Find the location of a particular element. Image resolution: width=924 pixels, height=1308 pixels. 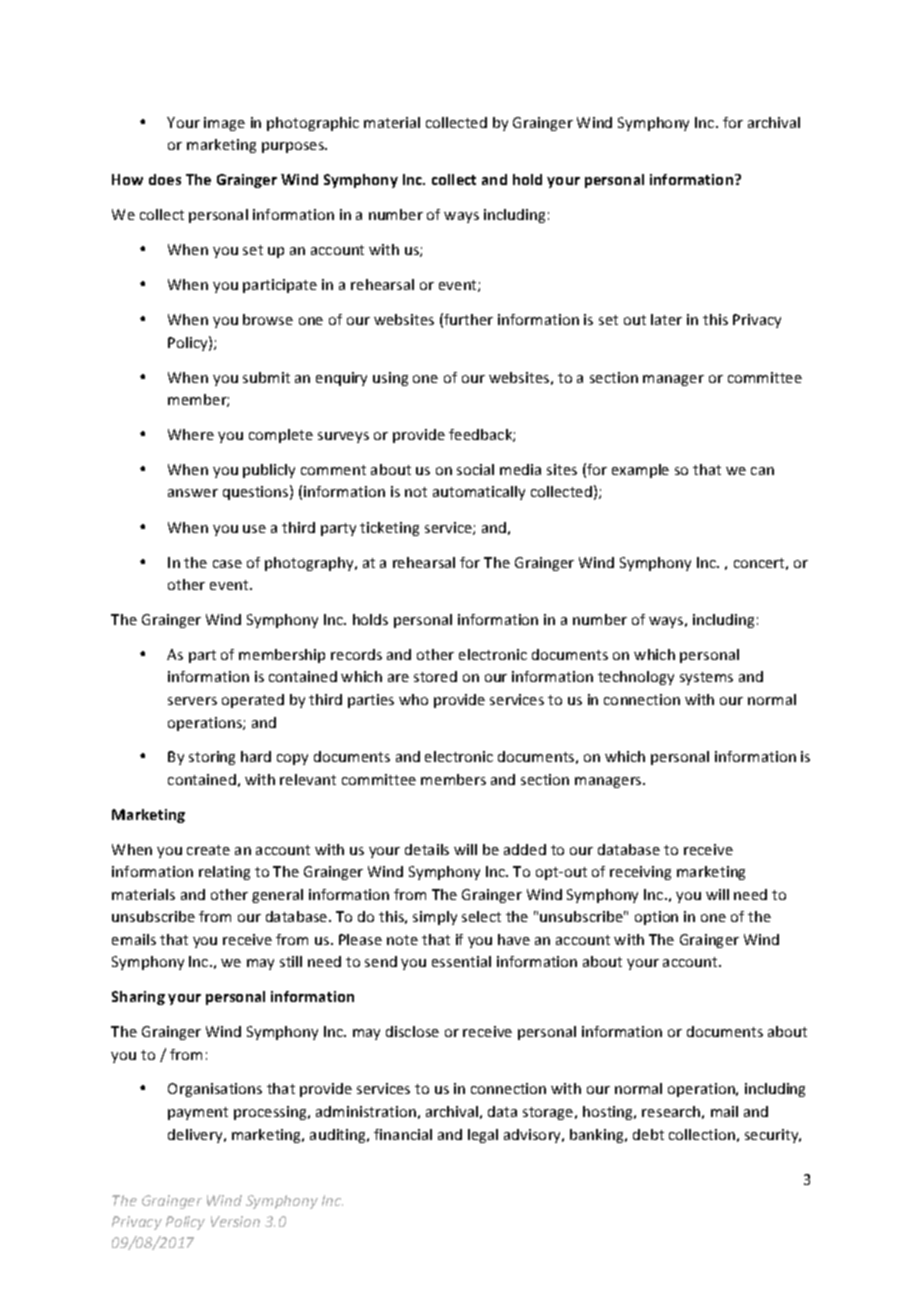

systems is located at coordinates (706, 678).
